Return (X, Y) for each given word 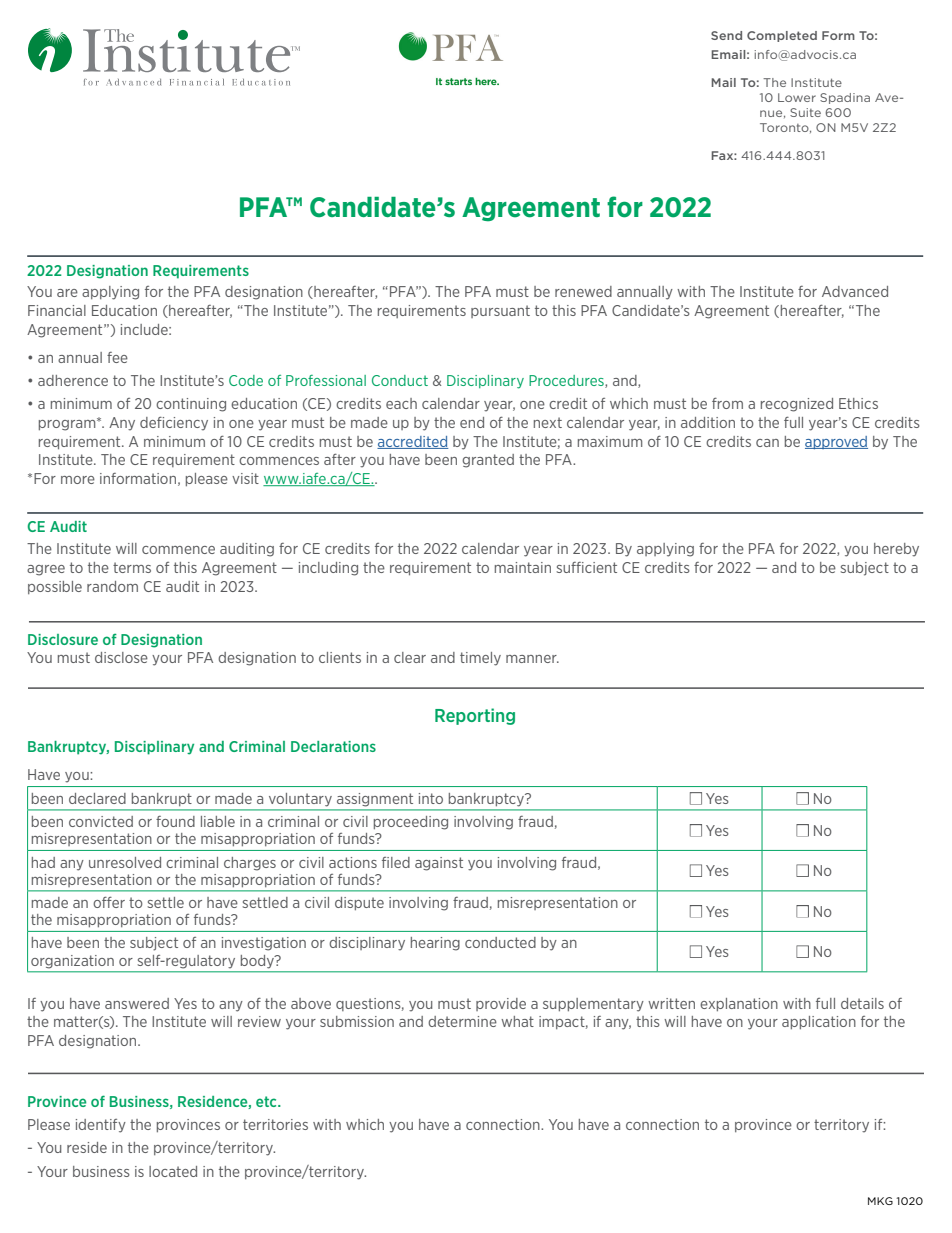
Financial (57, 310)
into (431, 798)
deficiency (174, 424)
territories (275, 1124)
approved (836, 442)
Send (726, 35)
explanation (739, 1004)
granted (488, 461)
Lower (797, 97)
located (173, 1171)
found (175, 821)
